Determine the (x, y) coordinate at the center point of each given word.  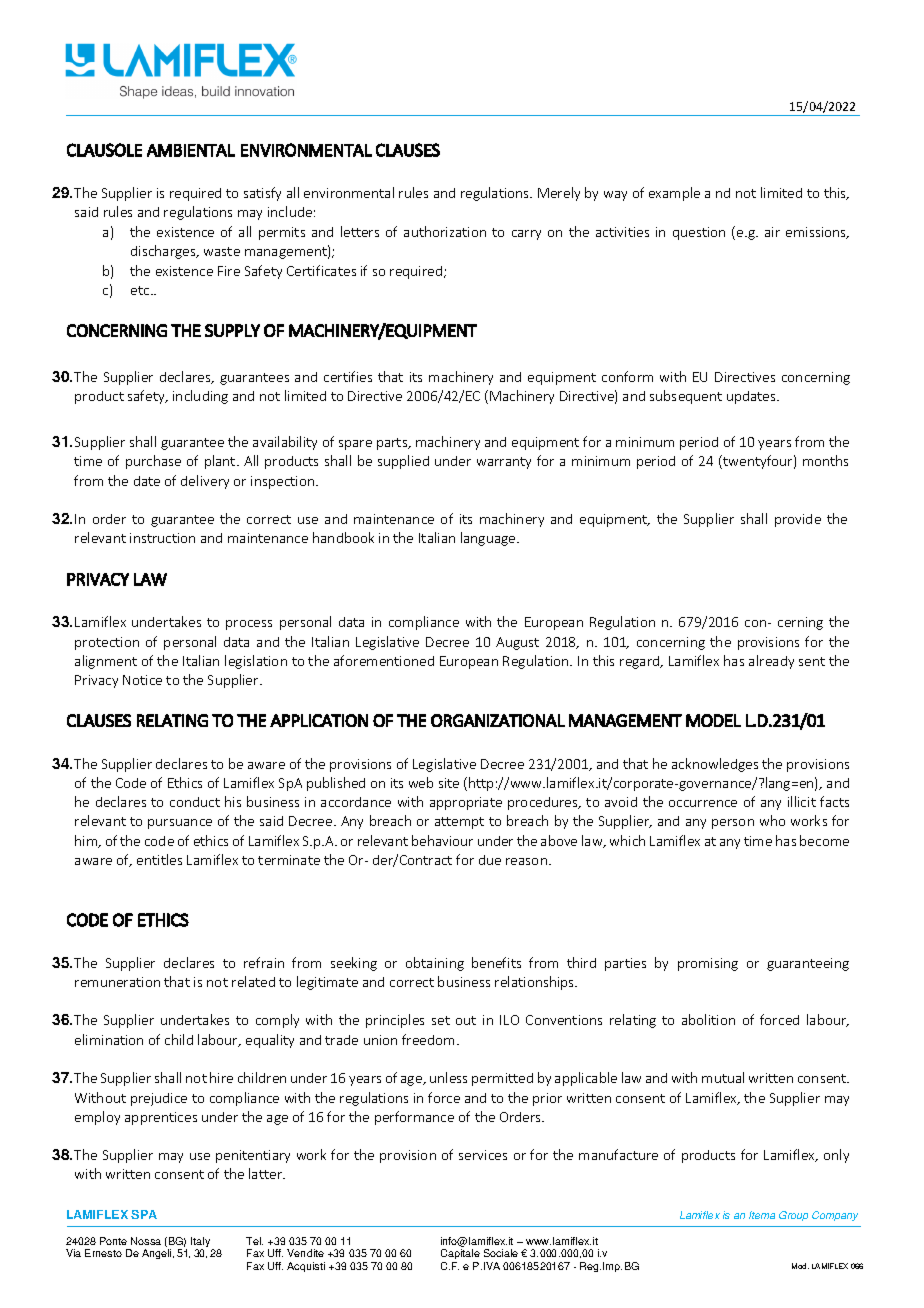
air (772, 232)
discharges (164, 252)
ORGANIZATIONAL (498, 720)
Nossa (146, 1241)
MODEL (713, 720)
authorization (445, 231)
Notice (142, 680)
